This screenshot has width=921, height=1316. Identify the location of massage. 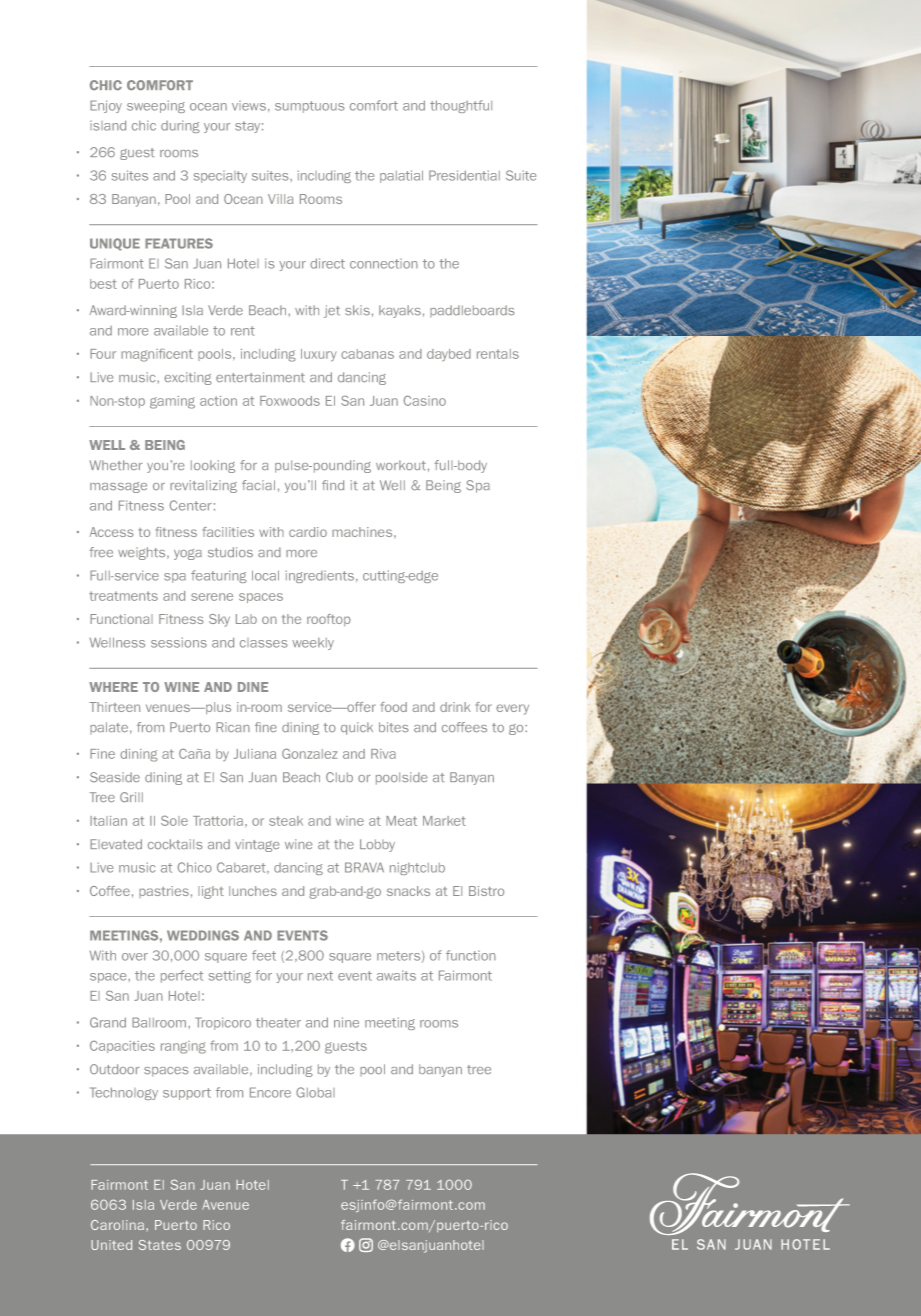
(118, 487).
